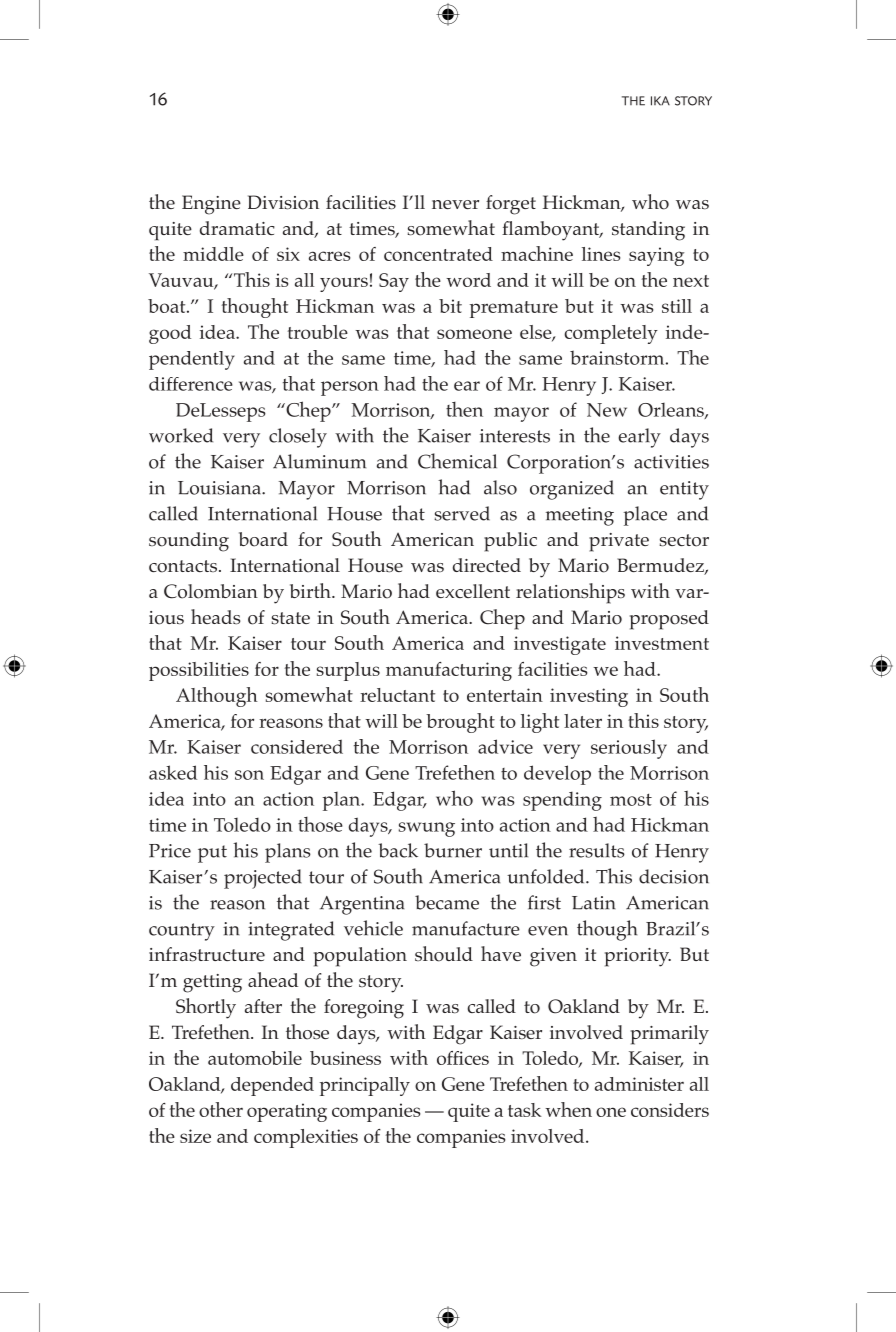 The height and width of the page is (1332, 896). What do you see at coordinates (639, 1084) in the page?
I see `administer` at bounding box center [639, 1084].
